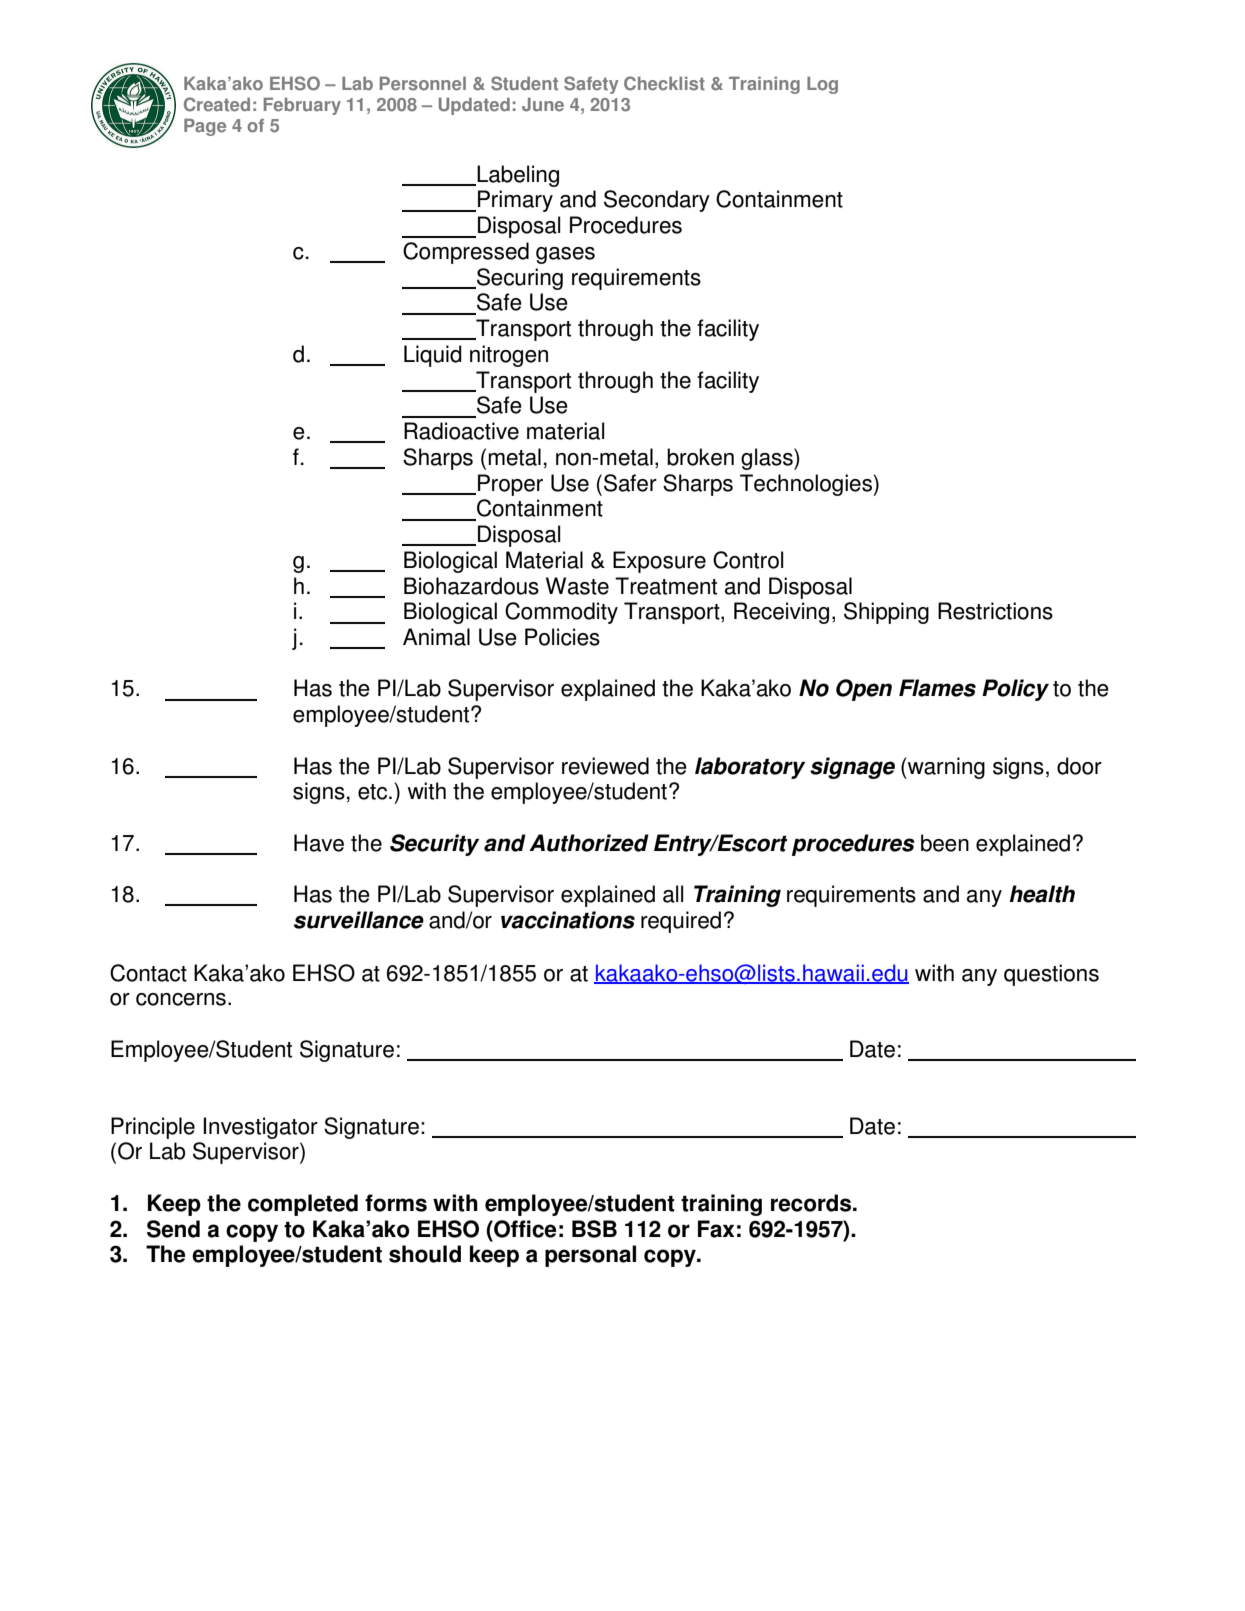  What do you see at coordinates (436, 637) in the page?
I see `Animal` at bounding box center [436, 637].
